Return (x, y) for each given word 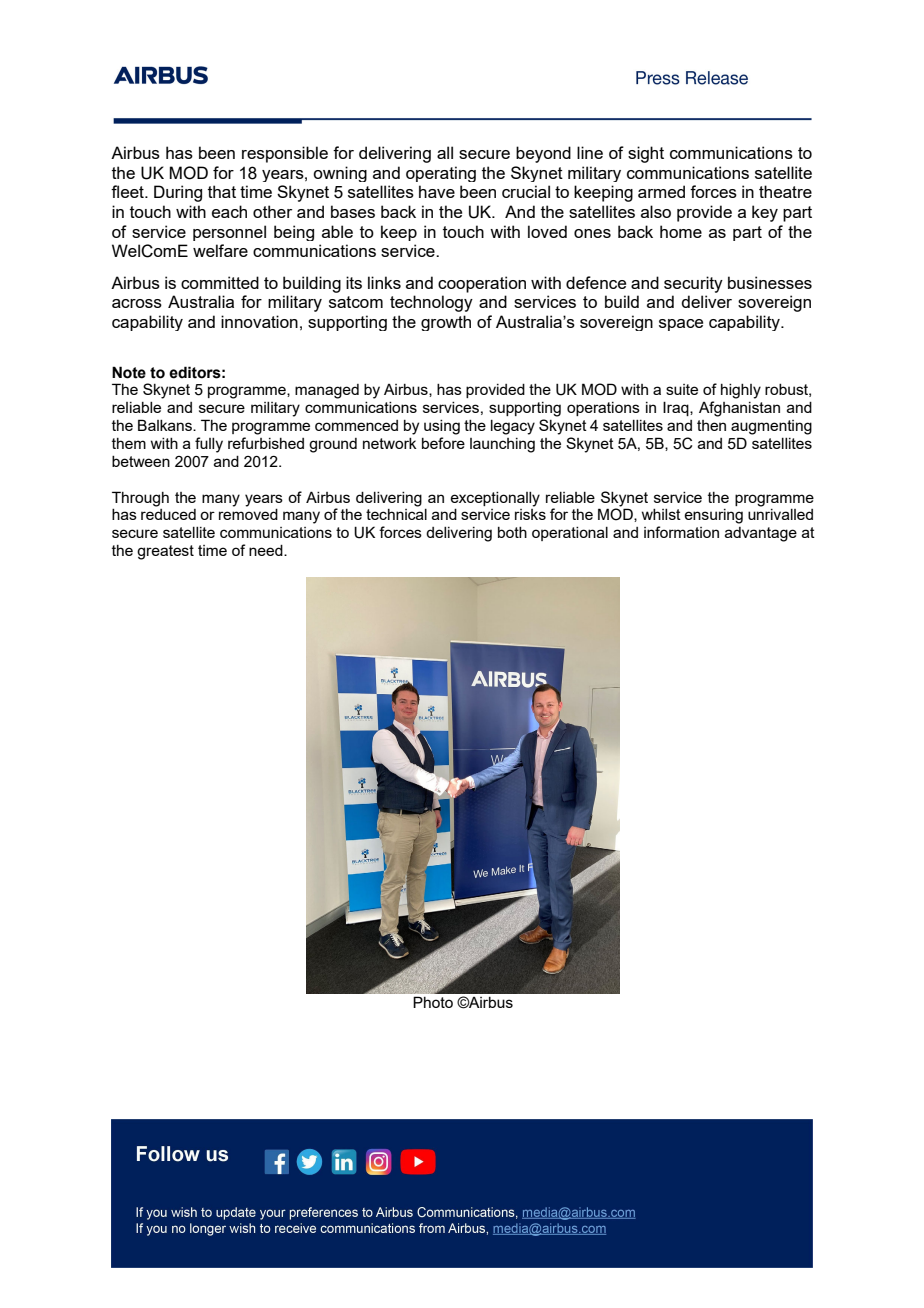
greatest (165, 552)
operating (441, 174)
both (512, 532)
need (267, 550)
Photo (433, 1002)
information (681, 532)
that (222, 191)
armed (661, 191)
